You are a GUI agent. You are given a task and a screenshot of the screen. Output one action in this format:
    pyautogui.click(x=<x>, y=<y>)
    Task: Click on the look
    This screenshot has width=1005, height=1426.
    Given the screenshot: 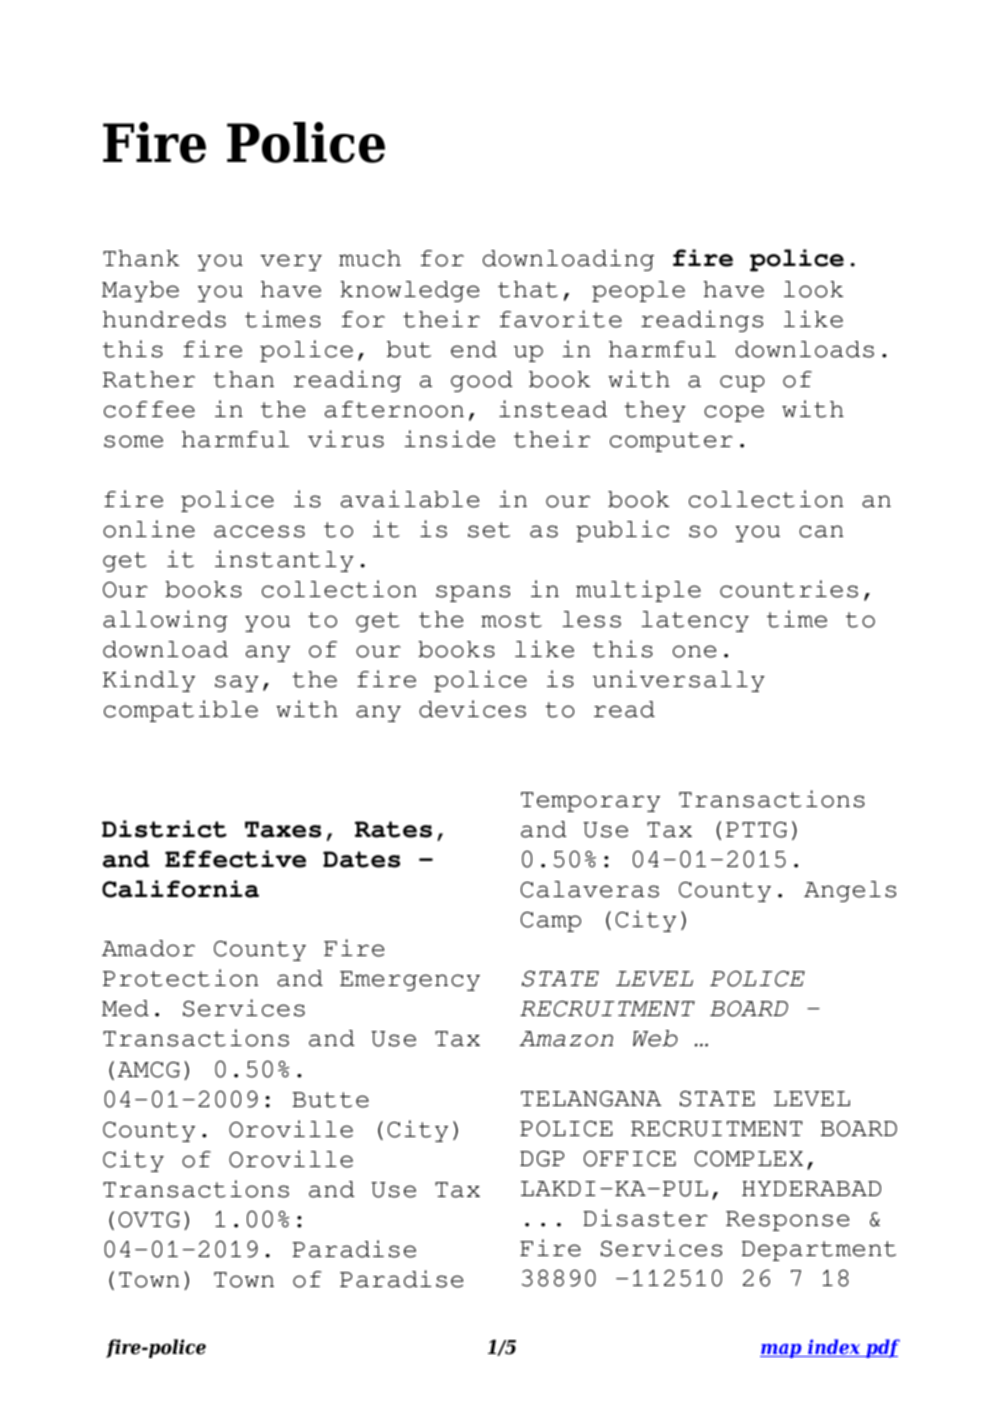 What is the action you would take?
    pyautogui.click(x=813, y=289)
